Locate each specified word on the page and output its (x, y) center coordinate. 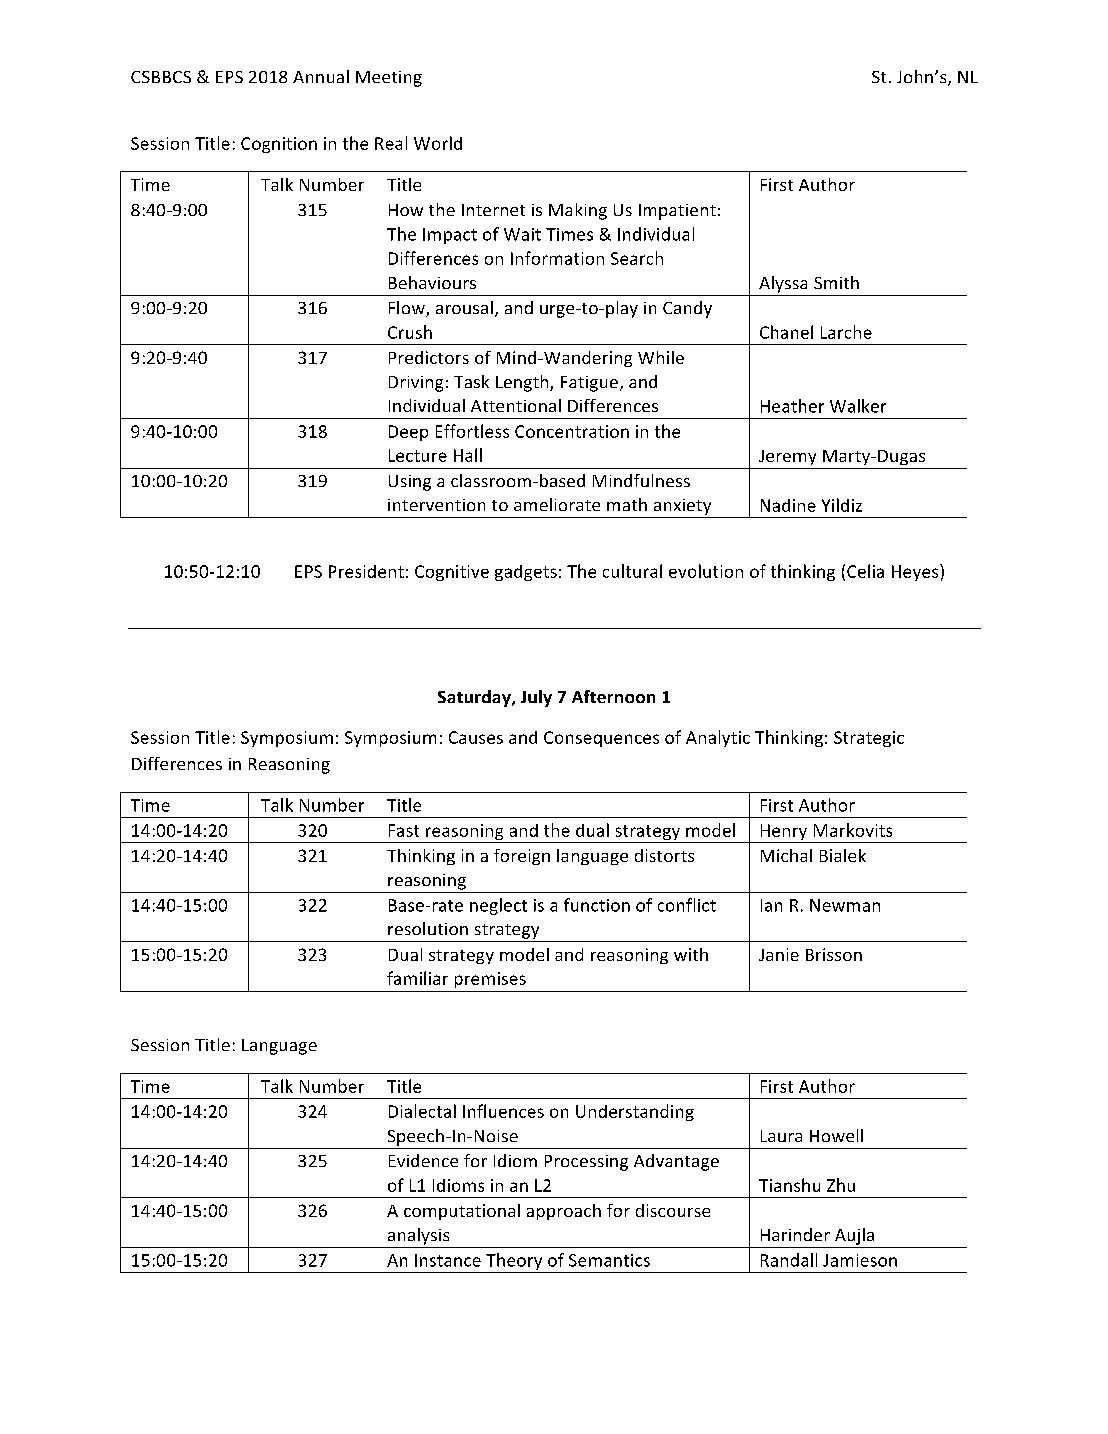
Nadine (788, 505)
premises (490, 980)
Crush (410, 332)
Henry (784, 833)
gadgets (526, 573)
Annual (321, 76)
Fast (404, 830)
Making (578, 211)
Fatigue (589, 384)
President (366, 571)
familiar (417, 978)
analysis (418, 1236)
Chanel (786, 332)
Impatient (677, 212)
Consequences (601, 739)
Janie (779, 954)
